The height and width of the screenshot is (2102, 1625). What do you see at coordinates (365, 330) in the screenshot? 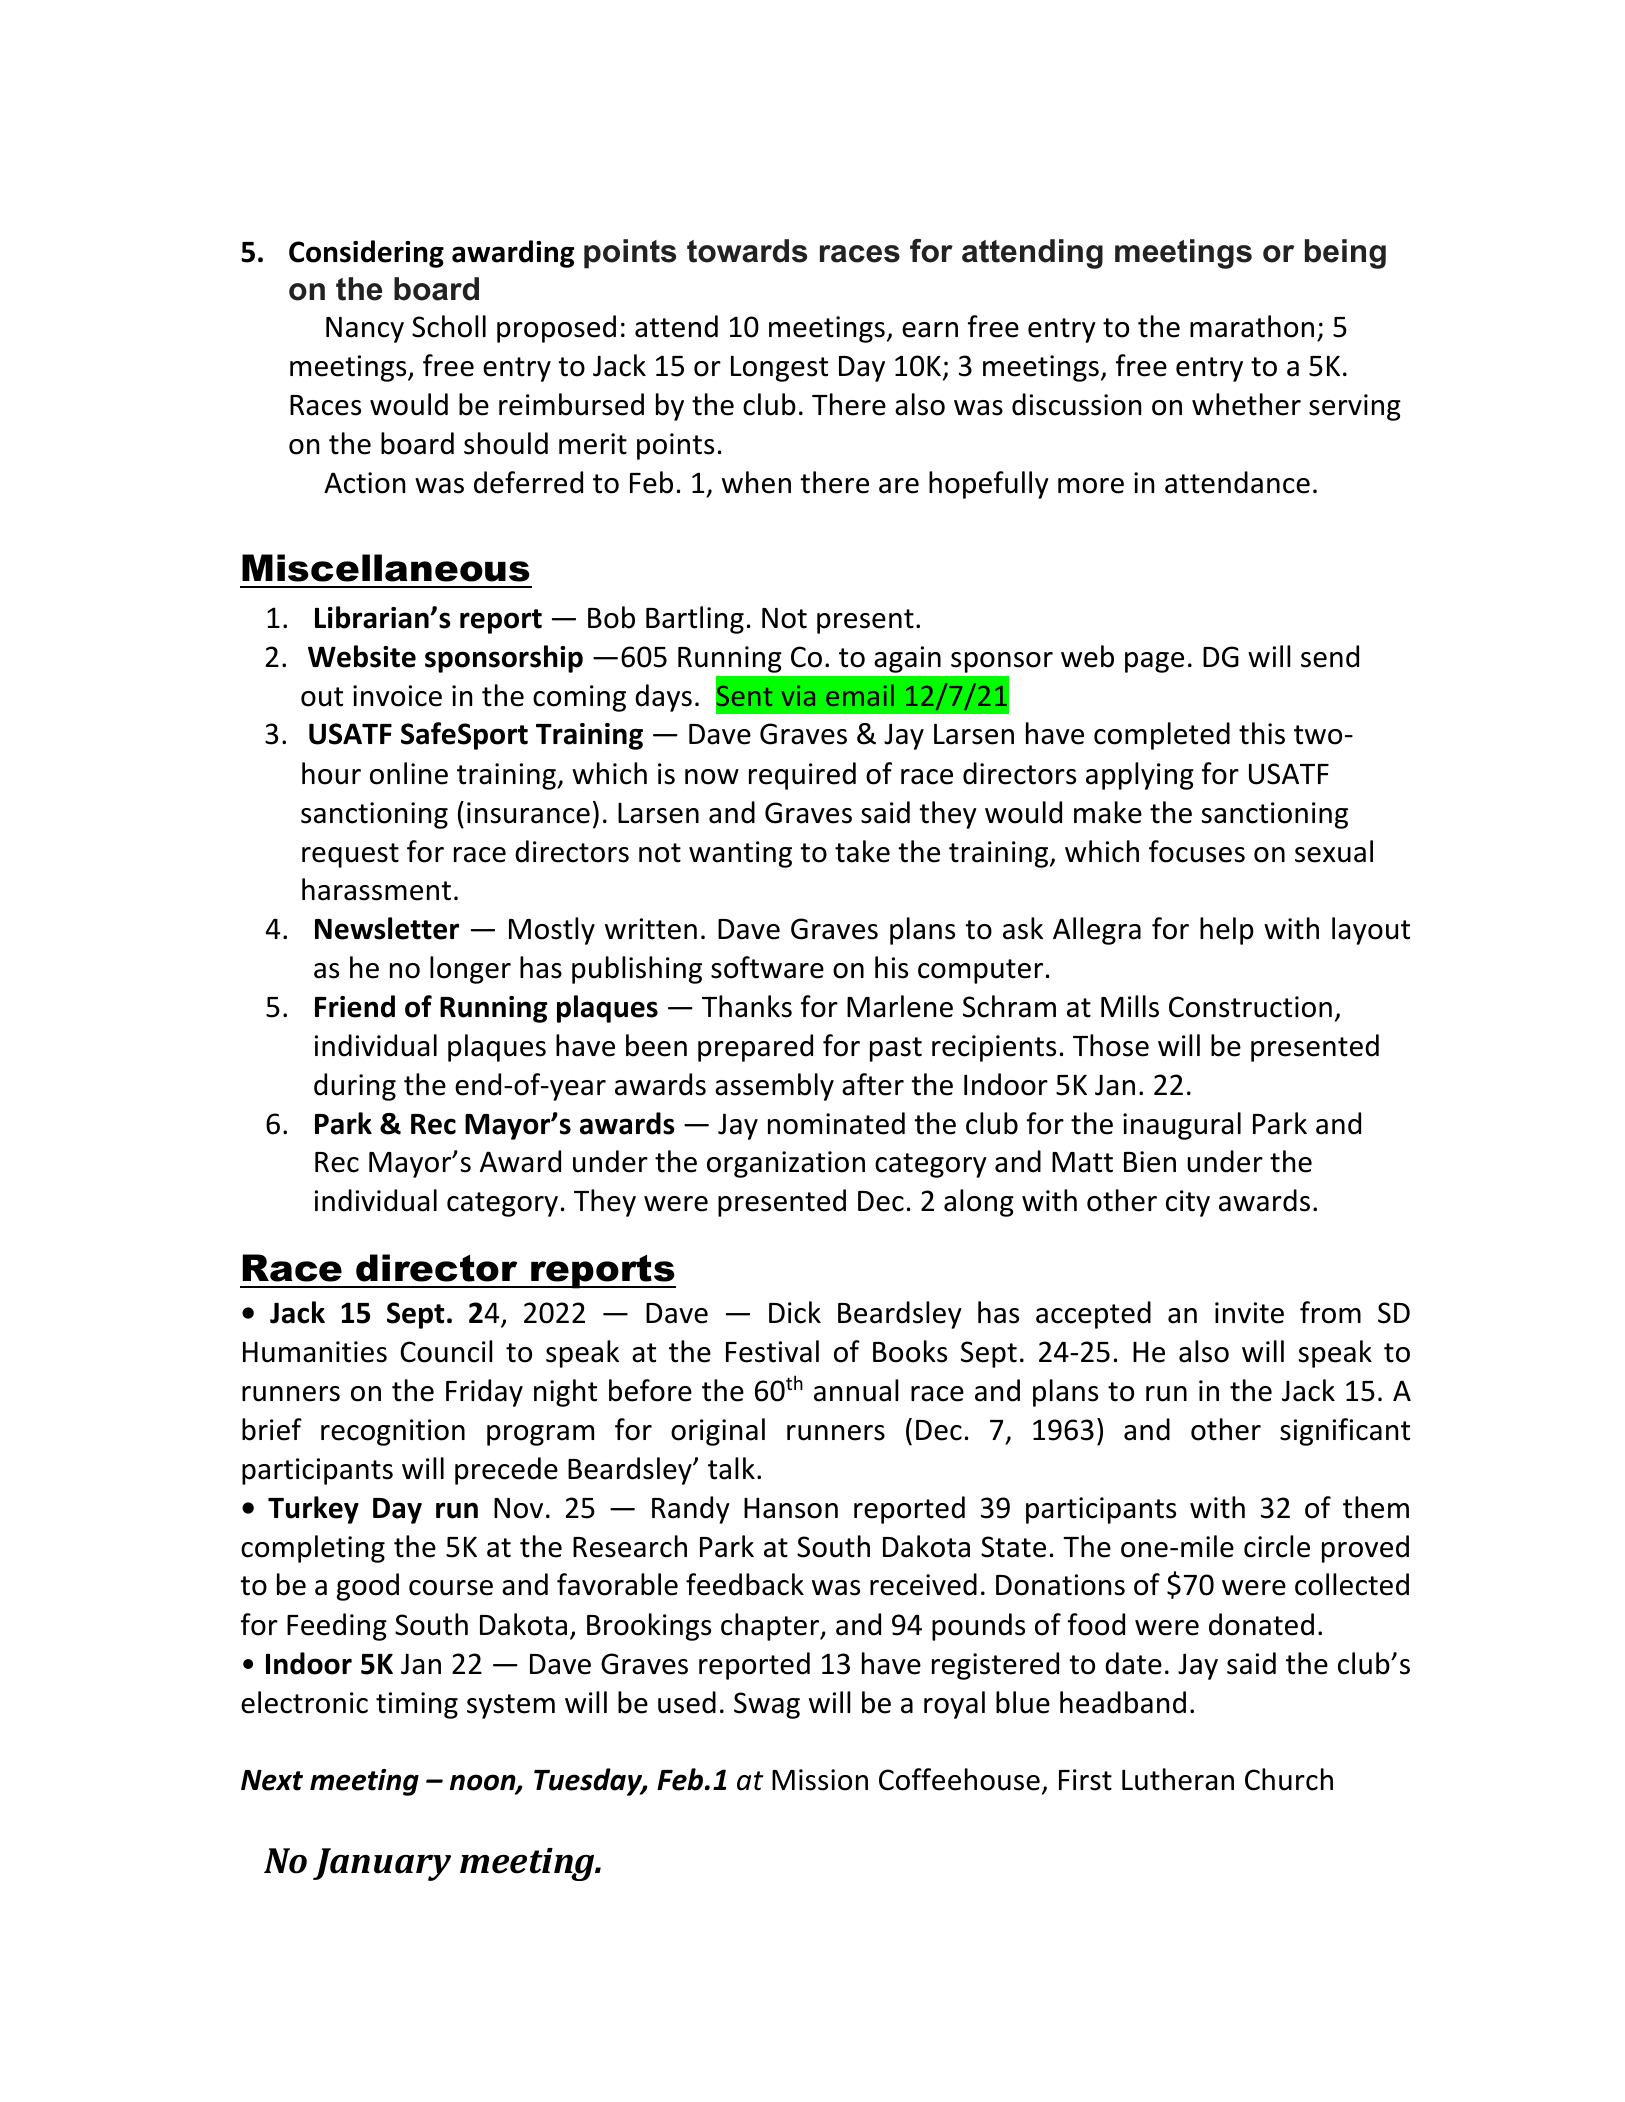
I see `Nancy` at bounding box center [365, 330].
